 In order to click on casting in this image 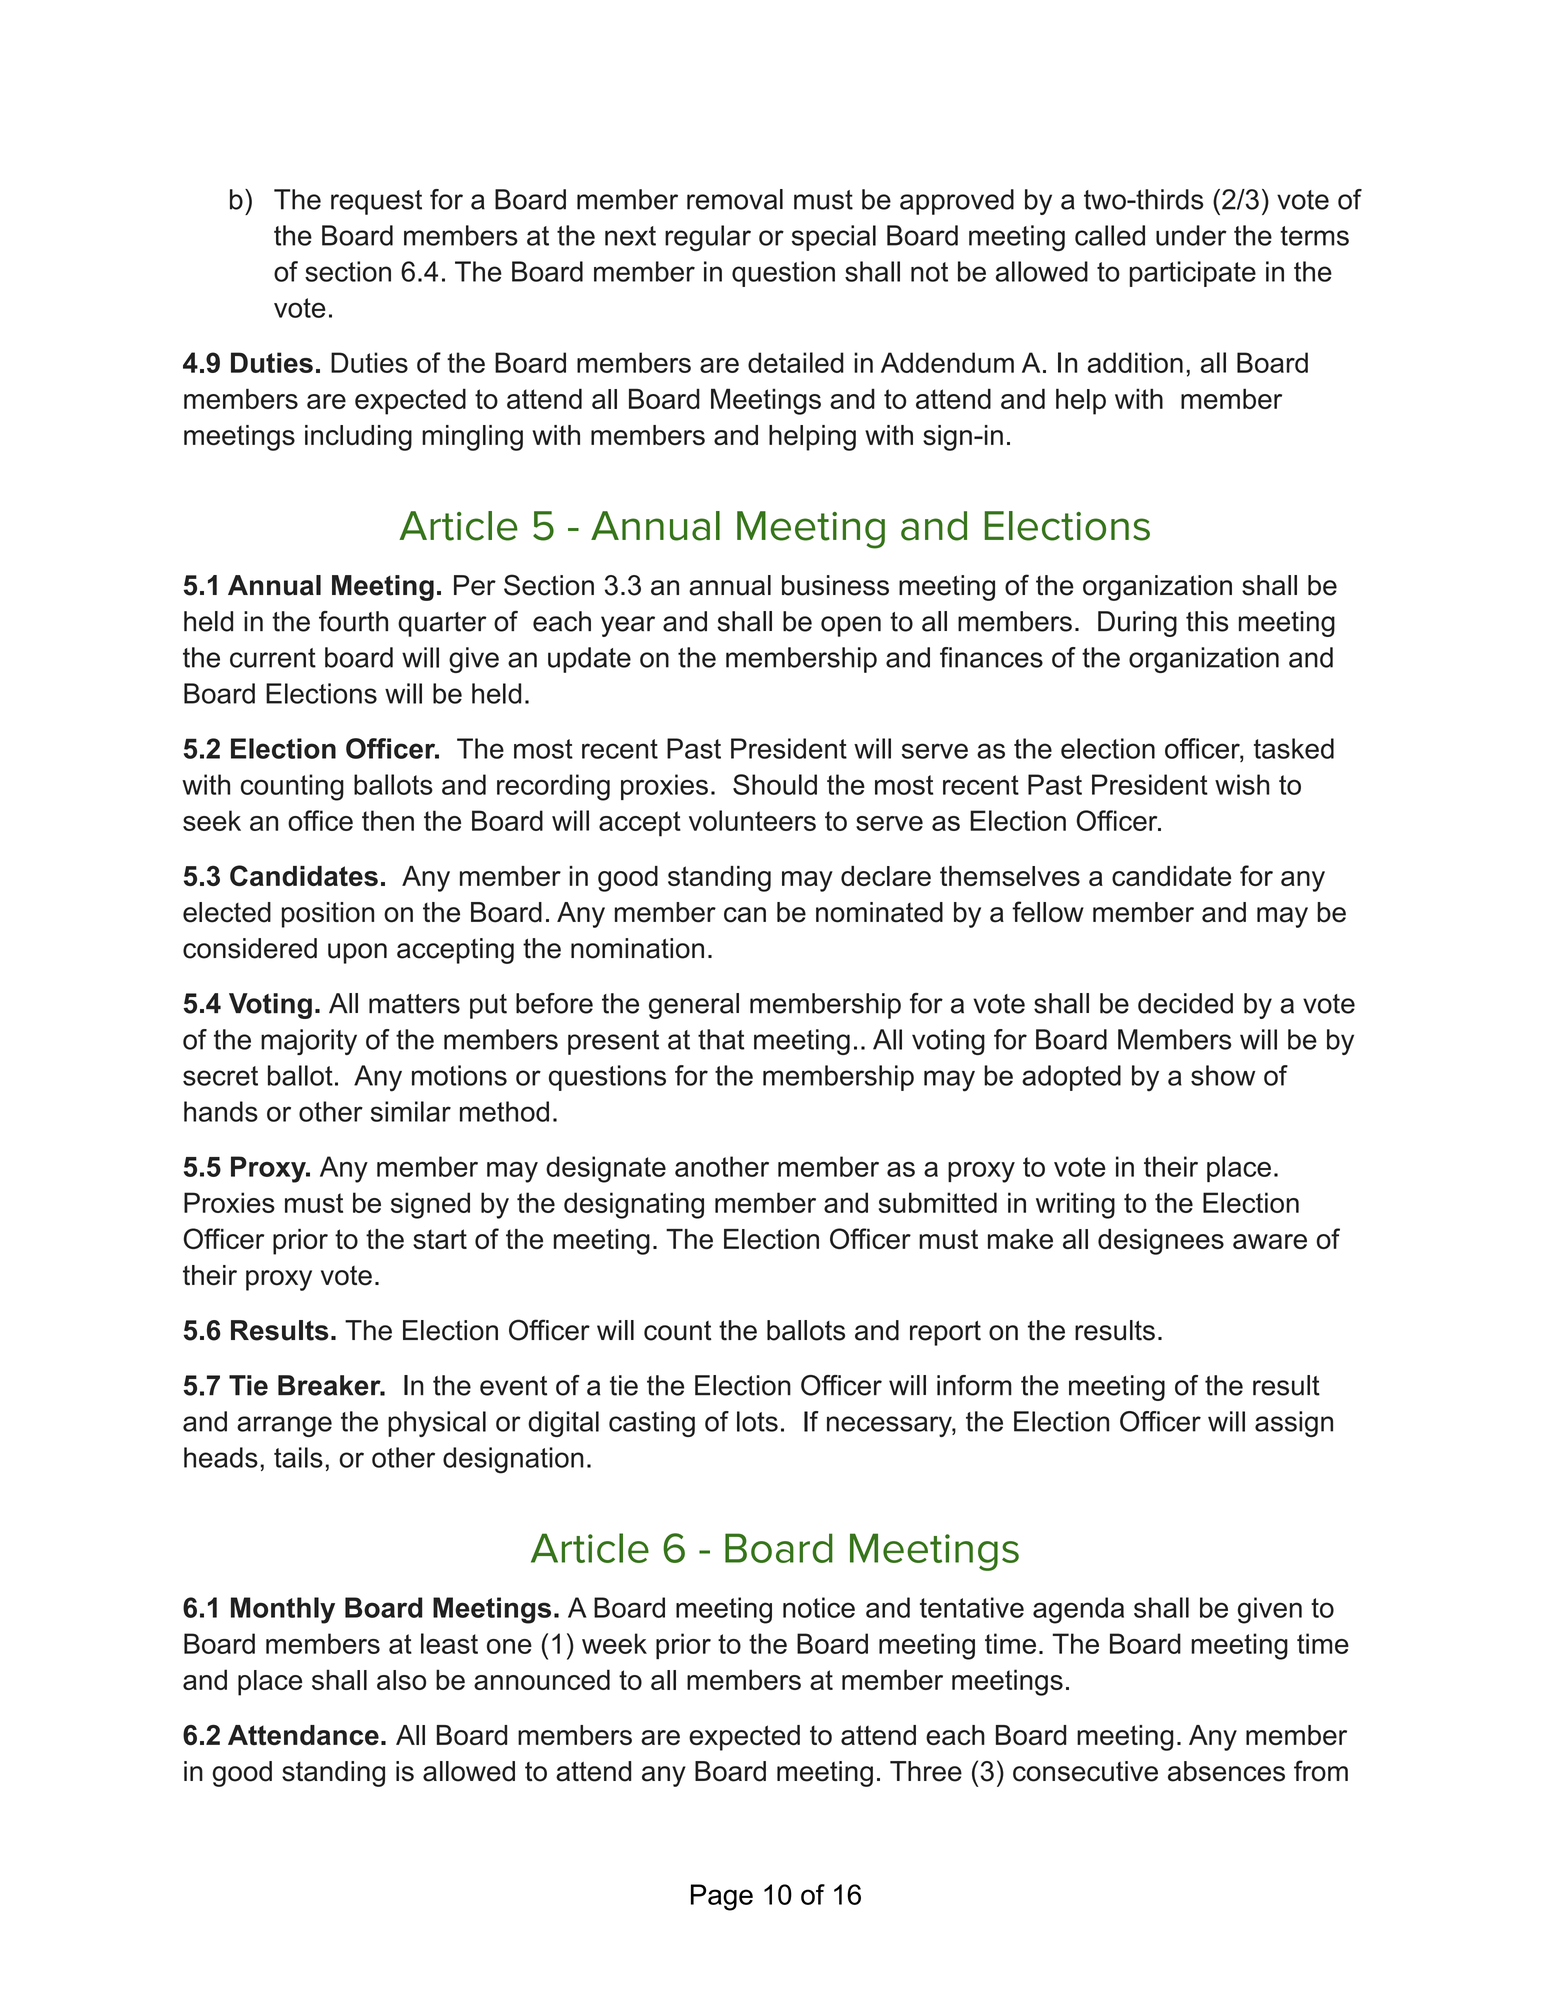, I will do `click(652, 1424)`.
